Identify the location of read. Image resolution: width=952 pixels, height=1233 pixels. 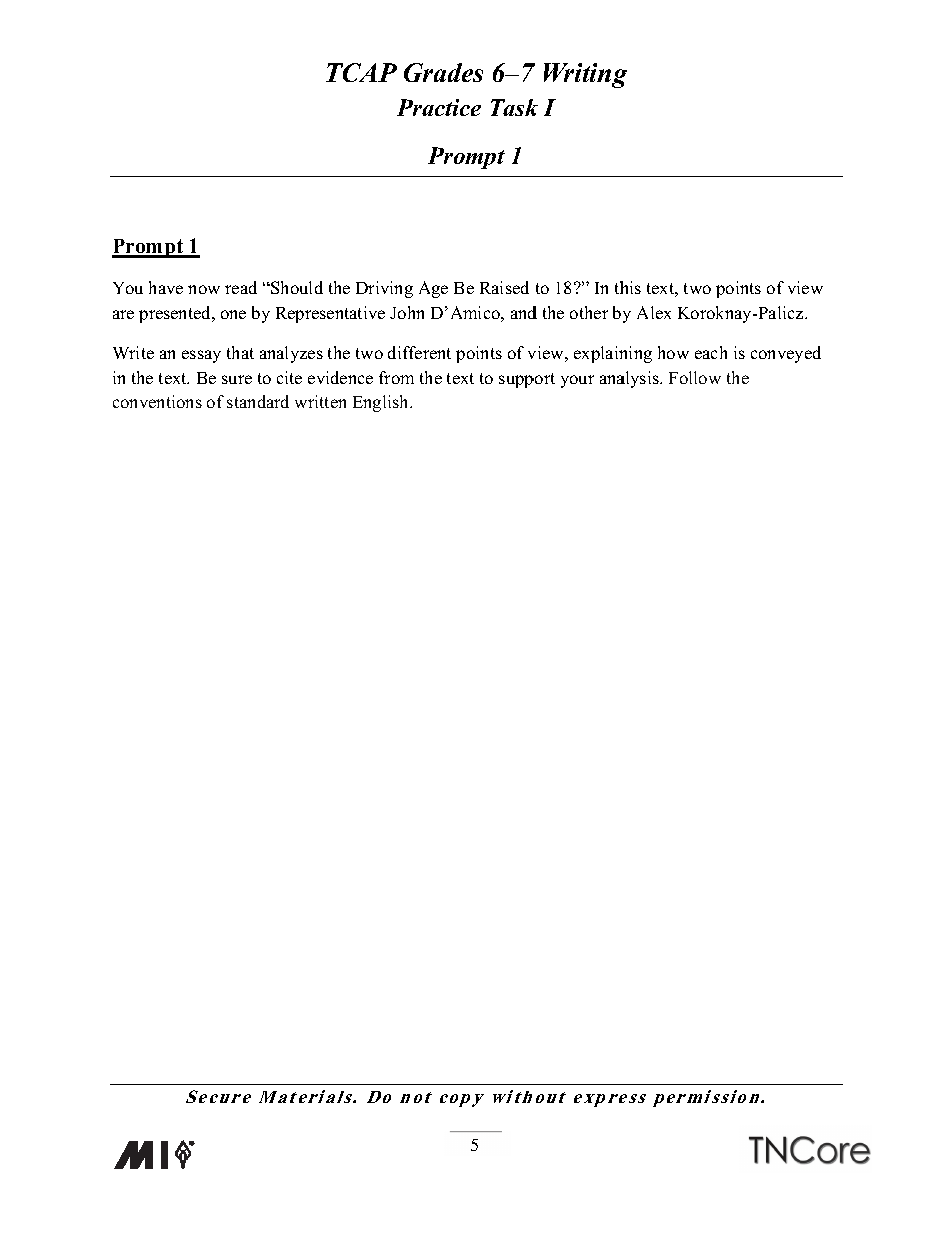
(241, 287).
